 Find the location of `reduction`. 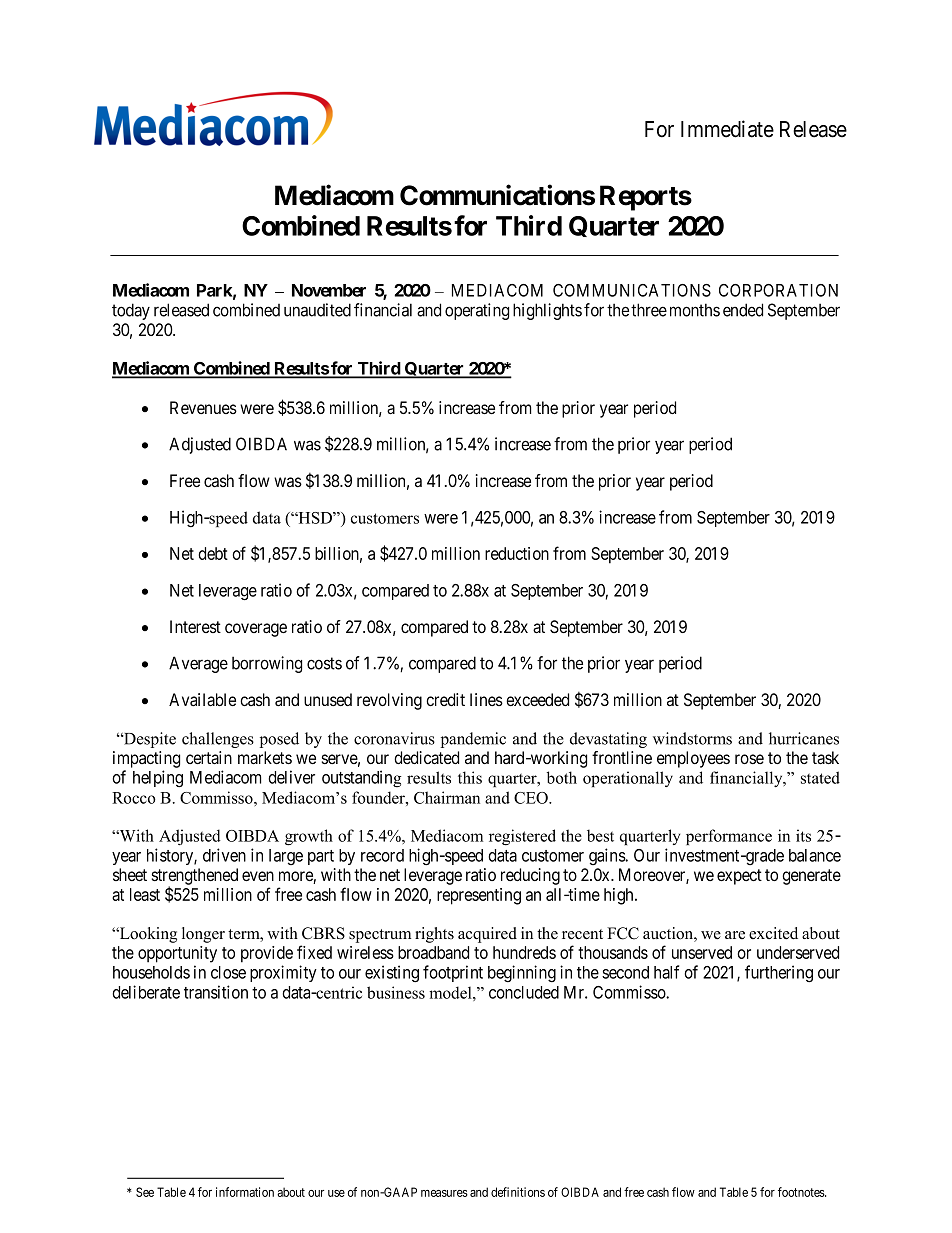

reduction is located at coordinates (517, 553).
